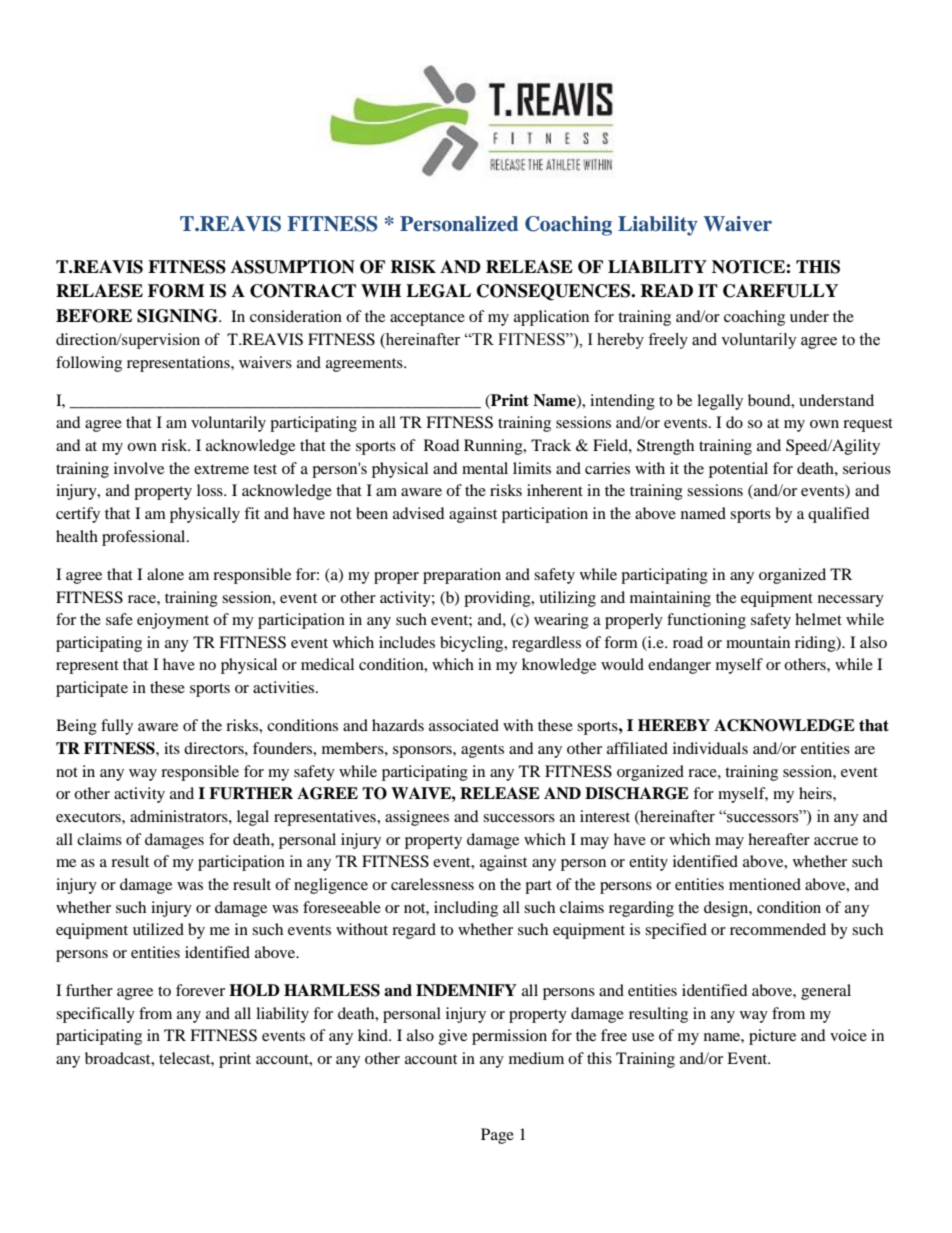 Image resolution: width=952 pixels, height=1233 pixels. Describe the element at coordinates (772, 1037) in the screenshot. I see `picture` at that location.
